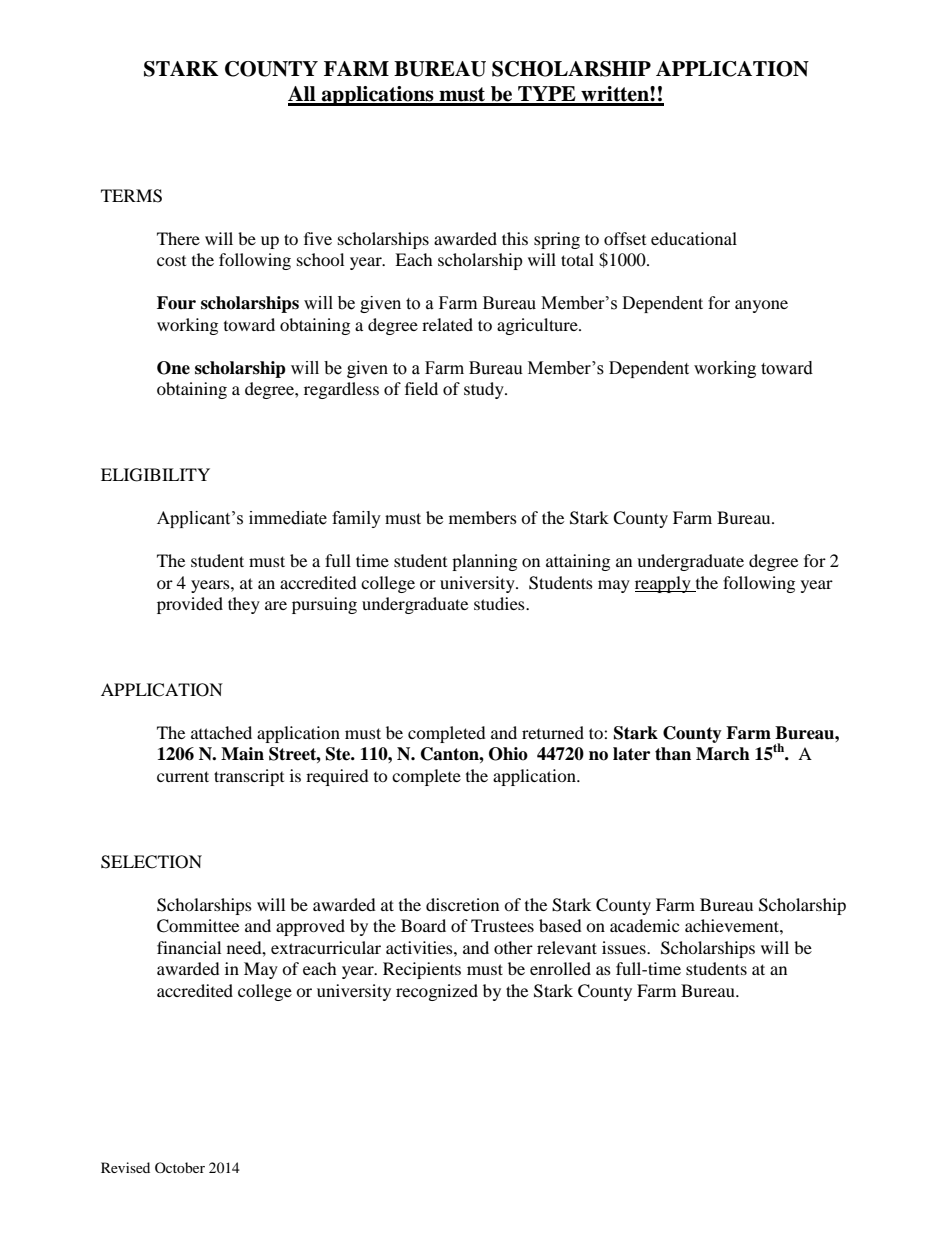 The height and width of the screenshot is (1233, 952). I want to click on attached, so click(221, 732).
